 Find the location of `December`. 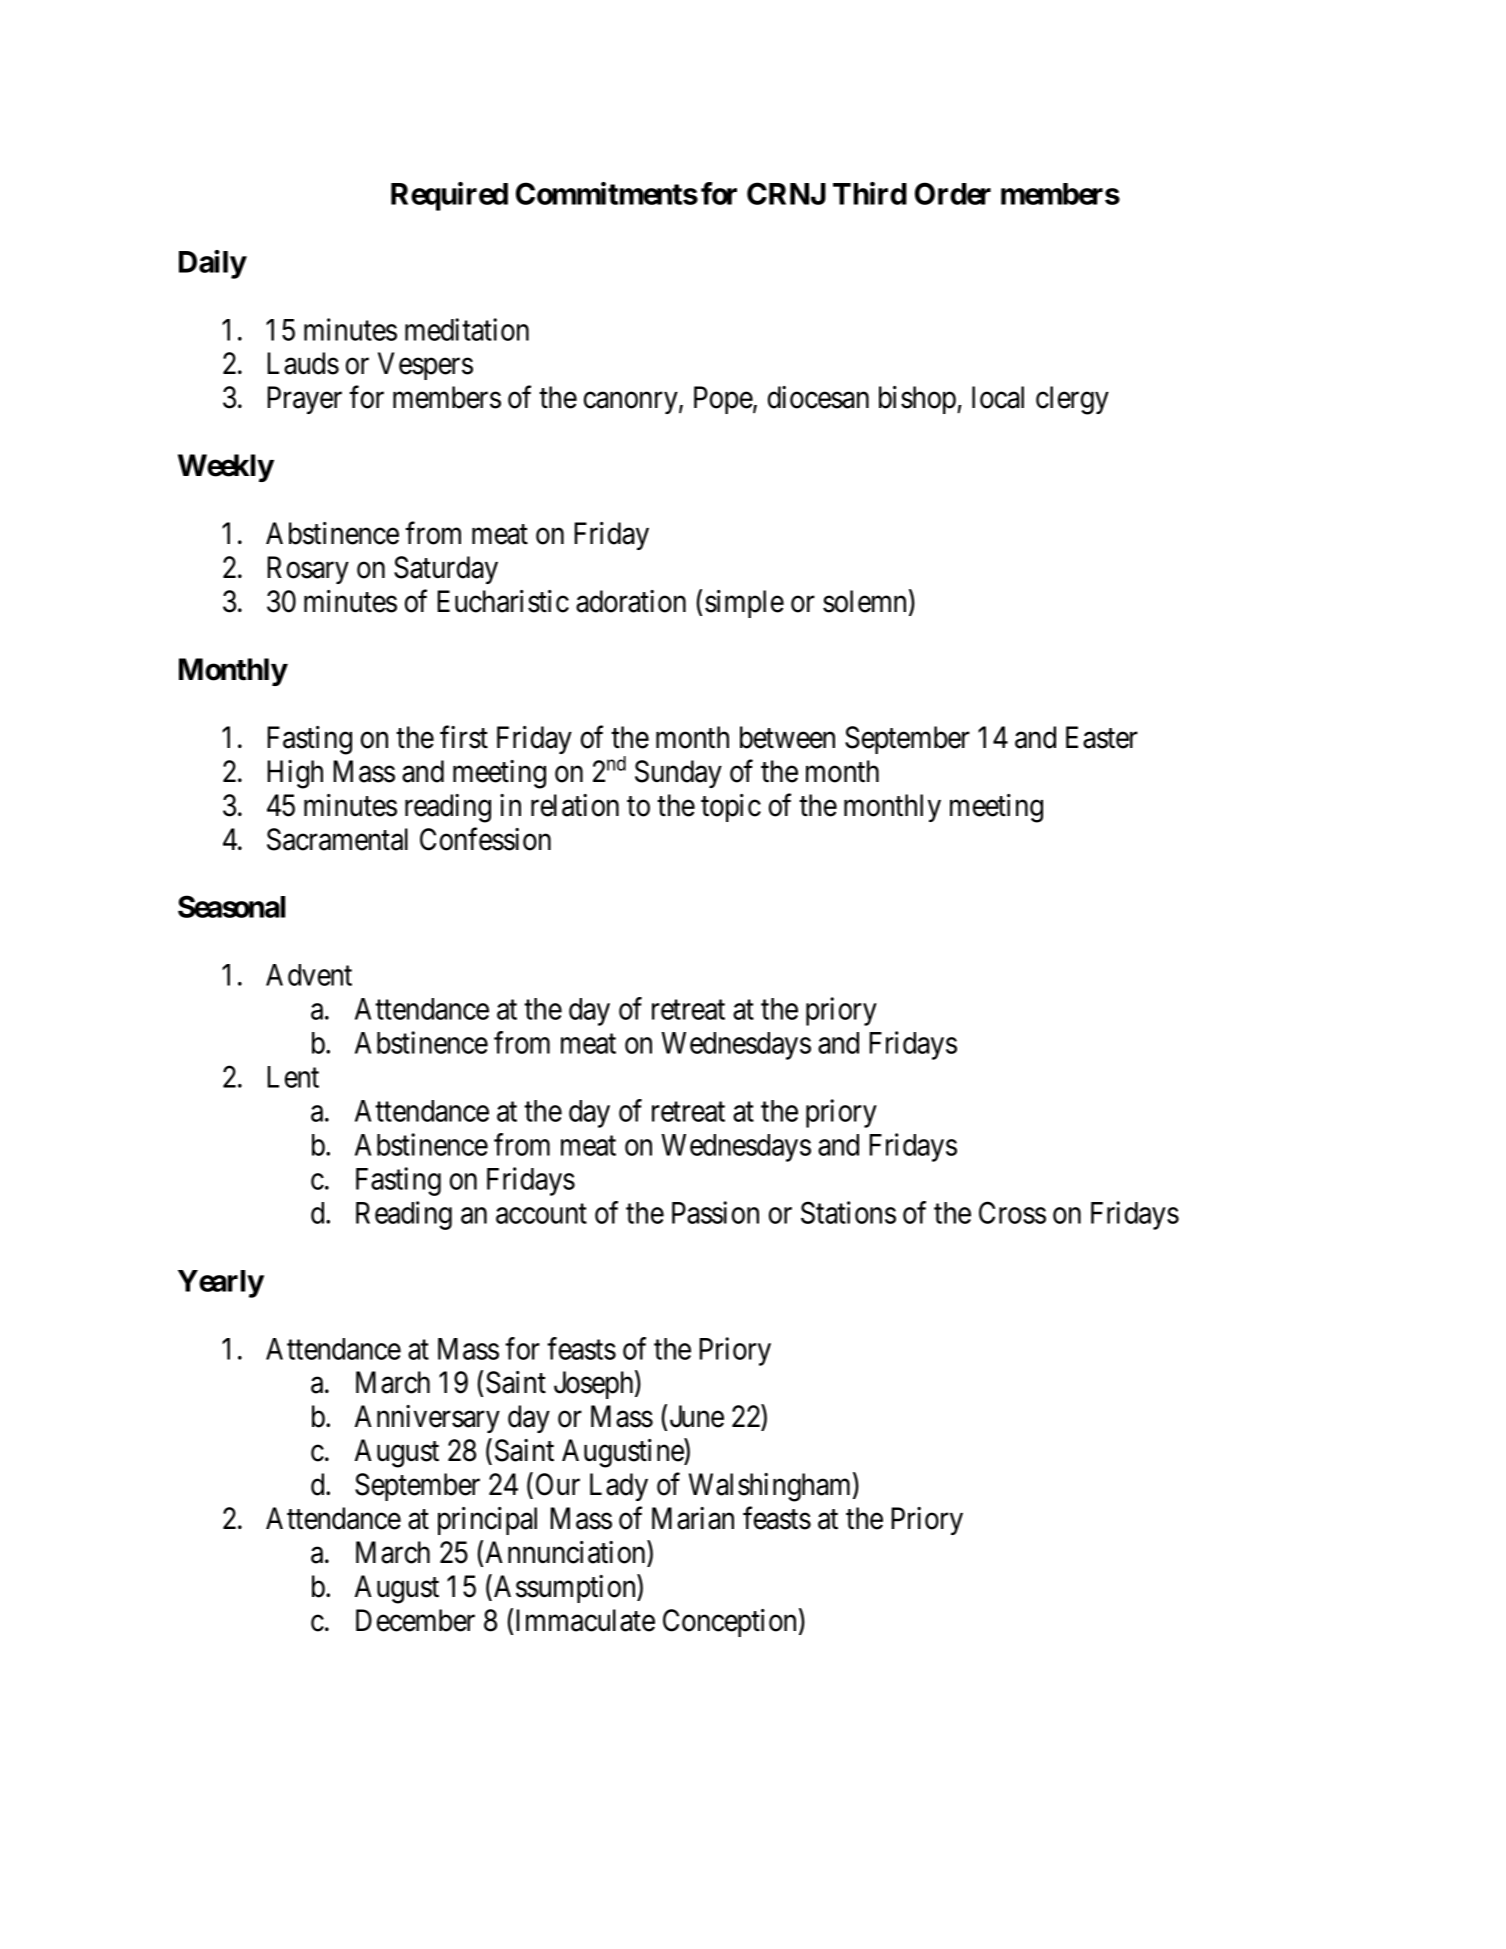

December is located at coordinates (415, 1620).
